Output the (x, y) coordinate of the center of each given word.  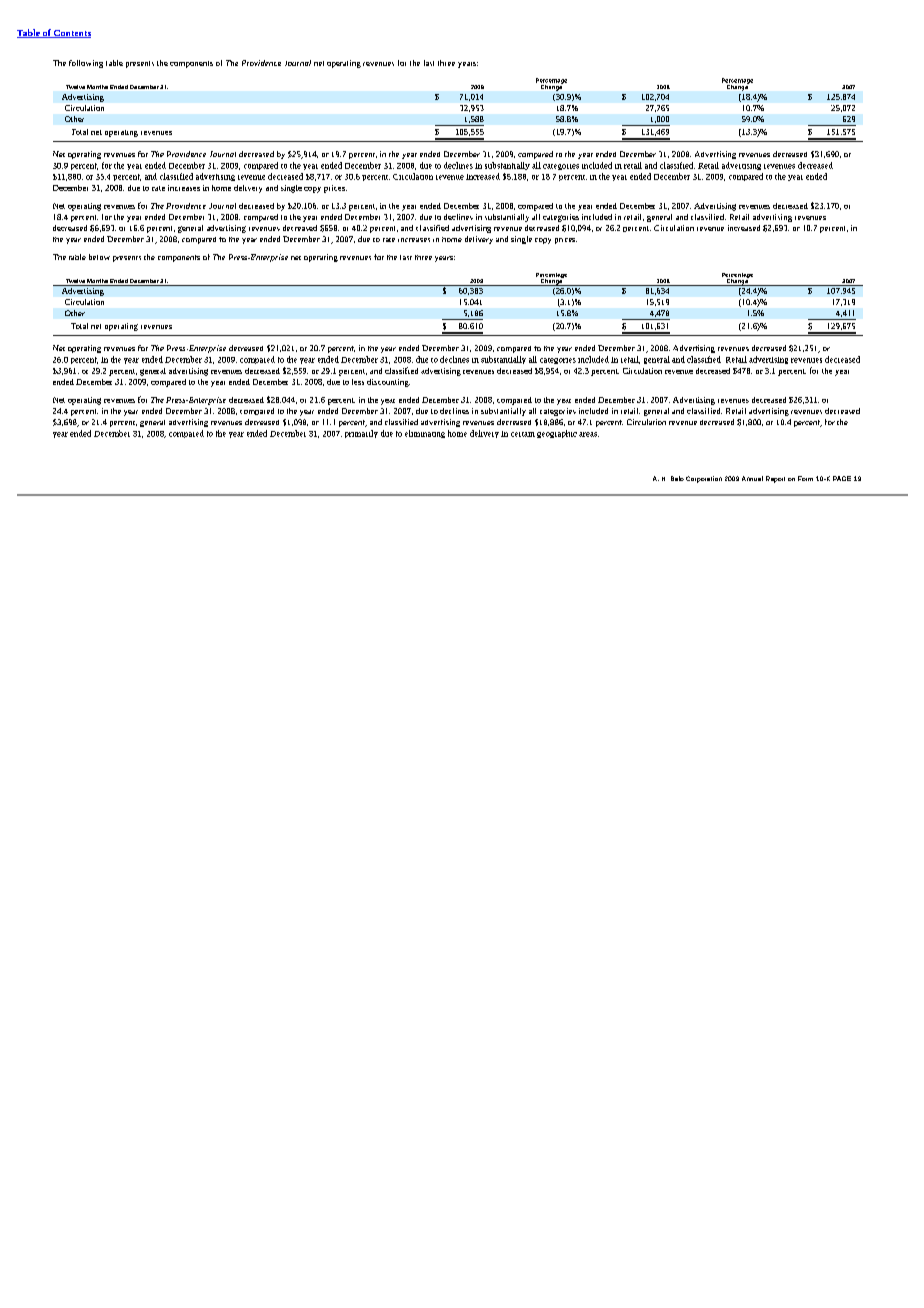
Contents (71, 34)
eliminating (425, 434)
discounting (388, 383)
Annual (752, 478)
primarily (361, 434)
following (86, 64)
